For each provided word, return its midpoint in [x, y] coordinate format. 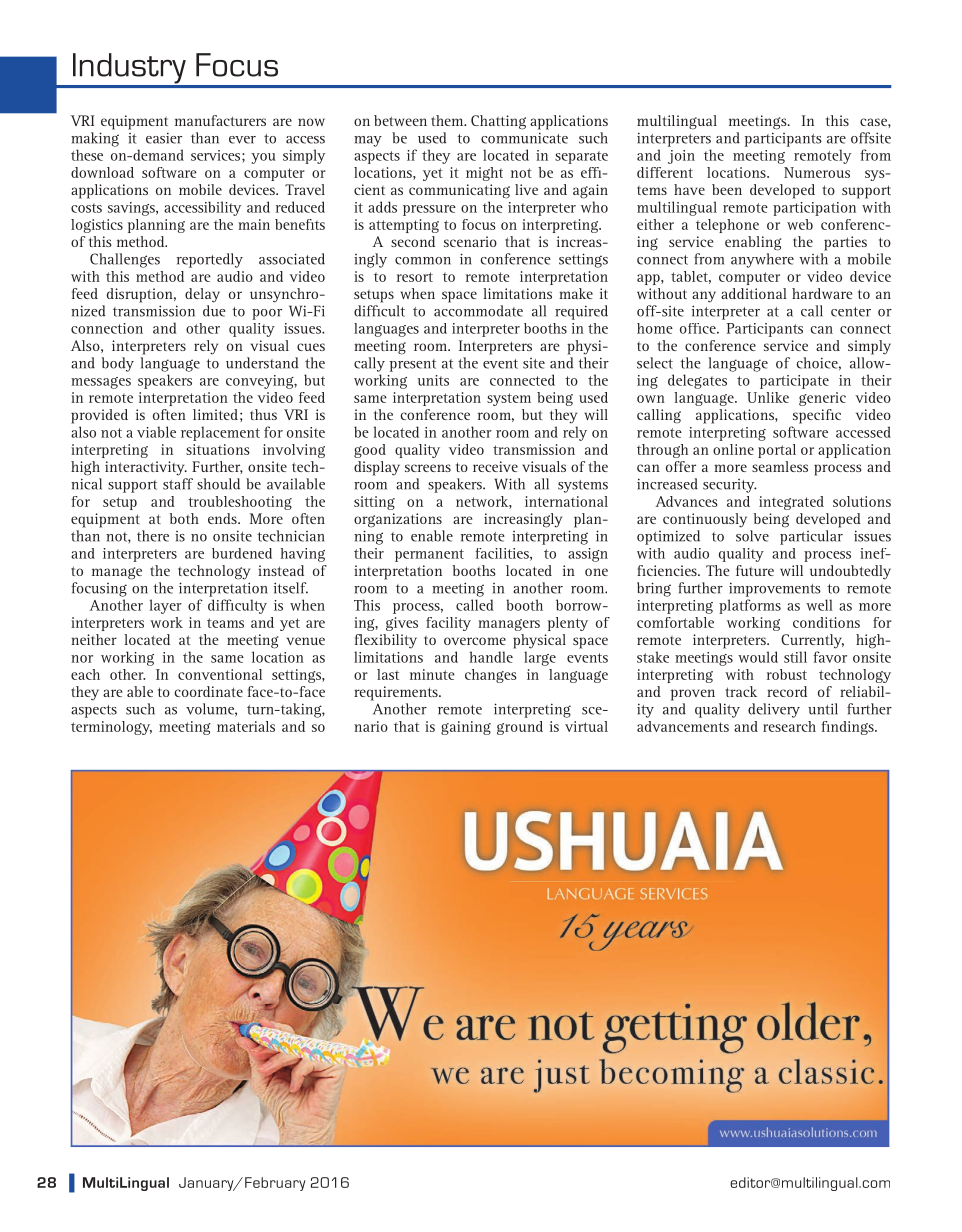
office [699, 328]
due [214, 311]
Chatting [498, 122]
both [184, 518]
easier [164, 138]
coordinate [209, 691]
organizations [398, 520]
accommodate [478, 311]
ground [520, 728]
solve [752, 536]
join [681, 157]
